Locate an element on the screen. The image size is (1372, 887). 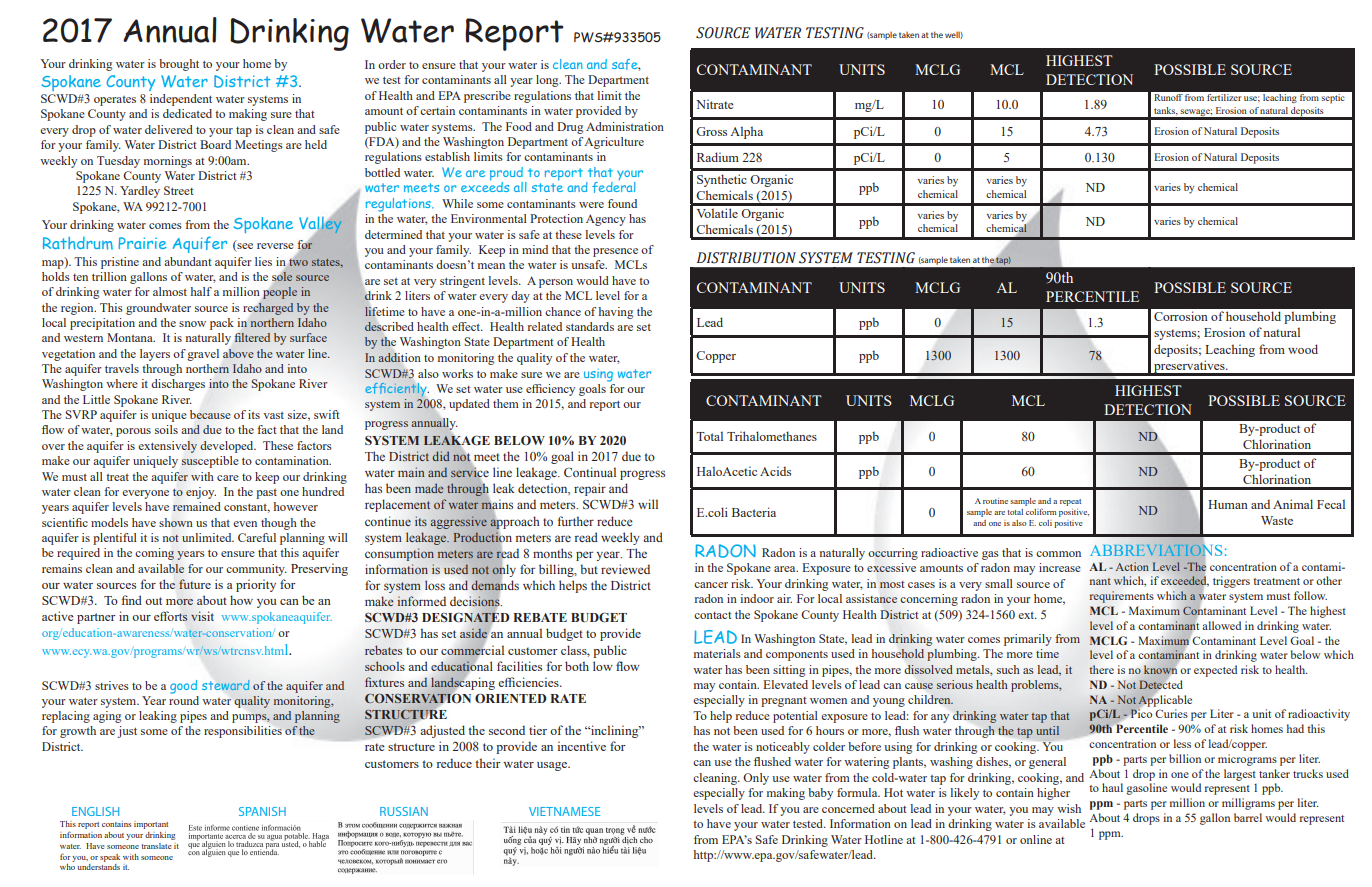
barrel is located at coordinates (1248, 817).
